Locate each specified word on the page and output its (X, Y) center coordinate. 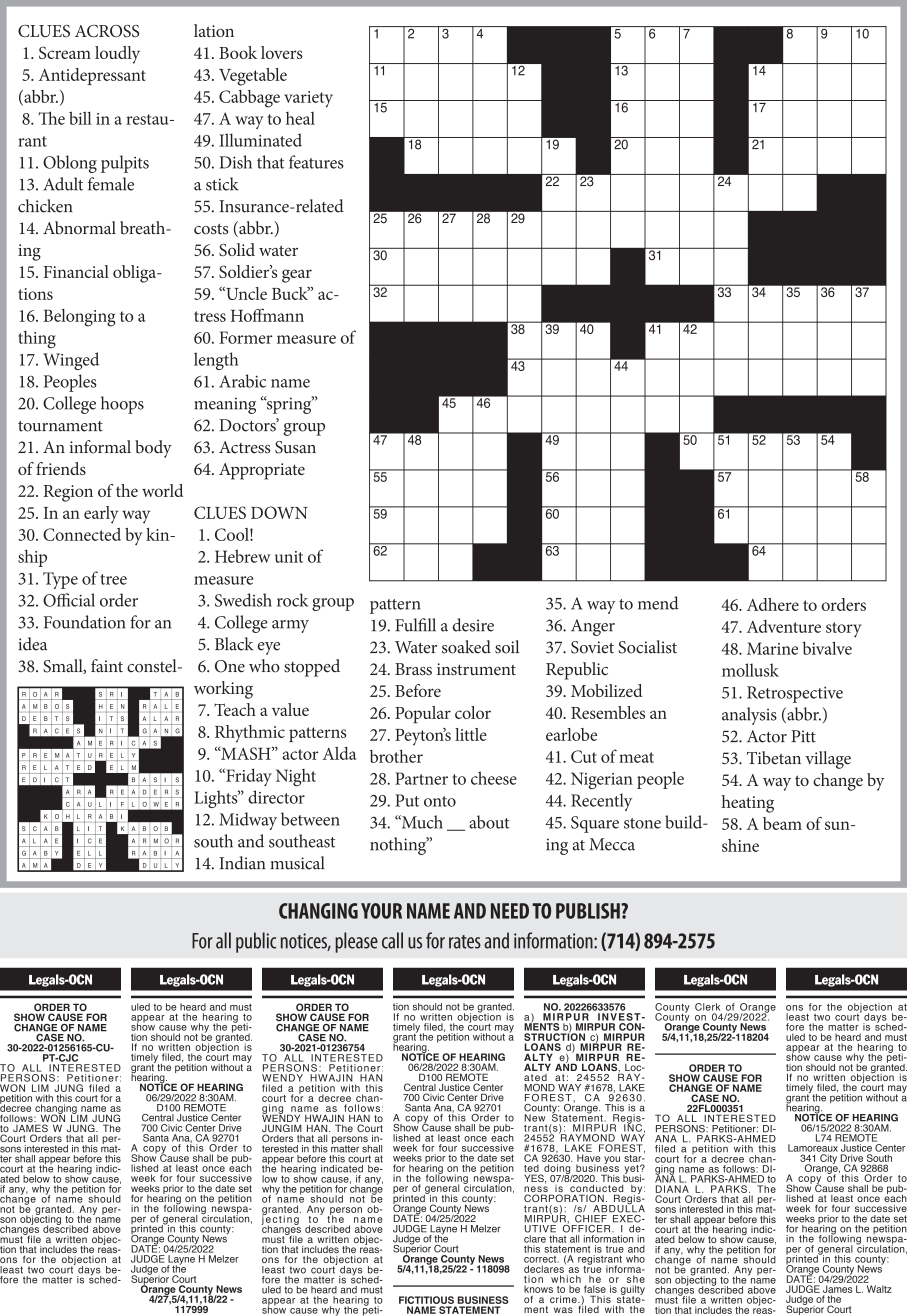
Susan (295, 447)
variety (308, 99)
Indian (242, 863)
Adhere (773, 604)
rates (465, 942)
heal (300, 118)
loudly (117, 55)
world (162, 490)
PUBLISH (589, 911)
